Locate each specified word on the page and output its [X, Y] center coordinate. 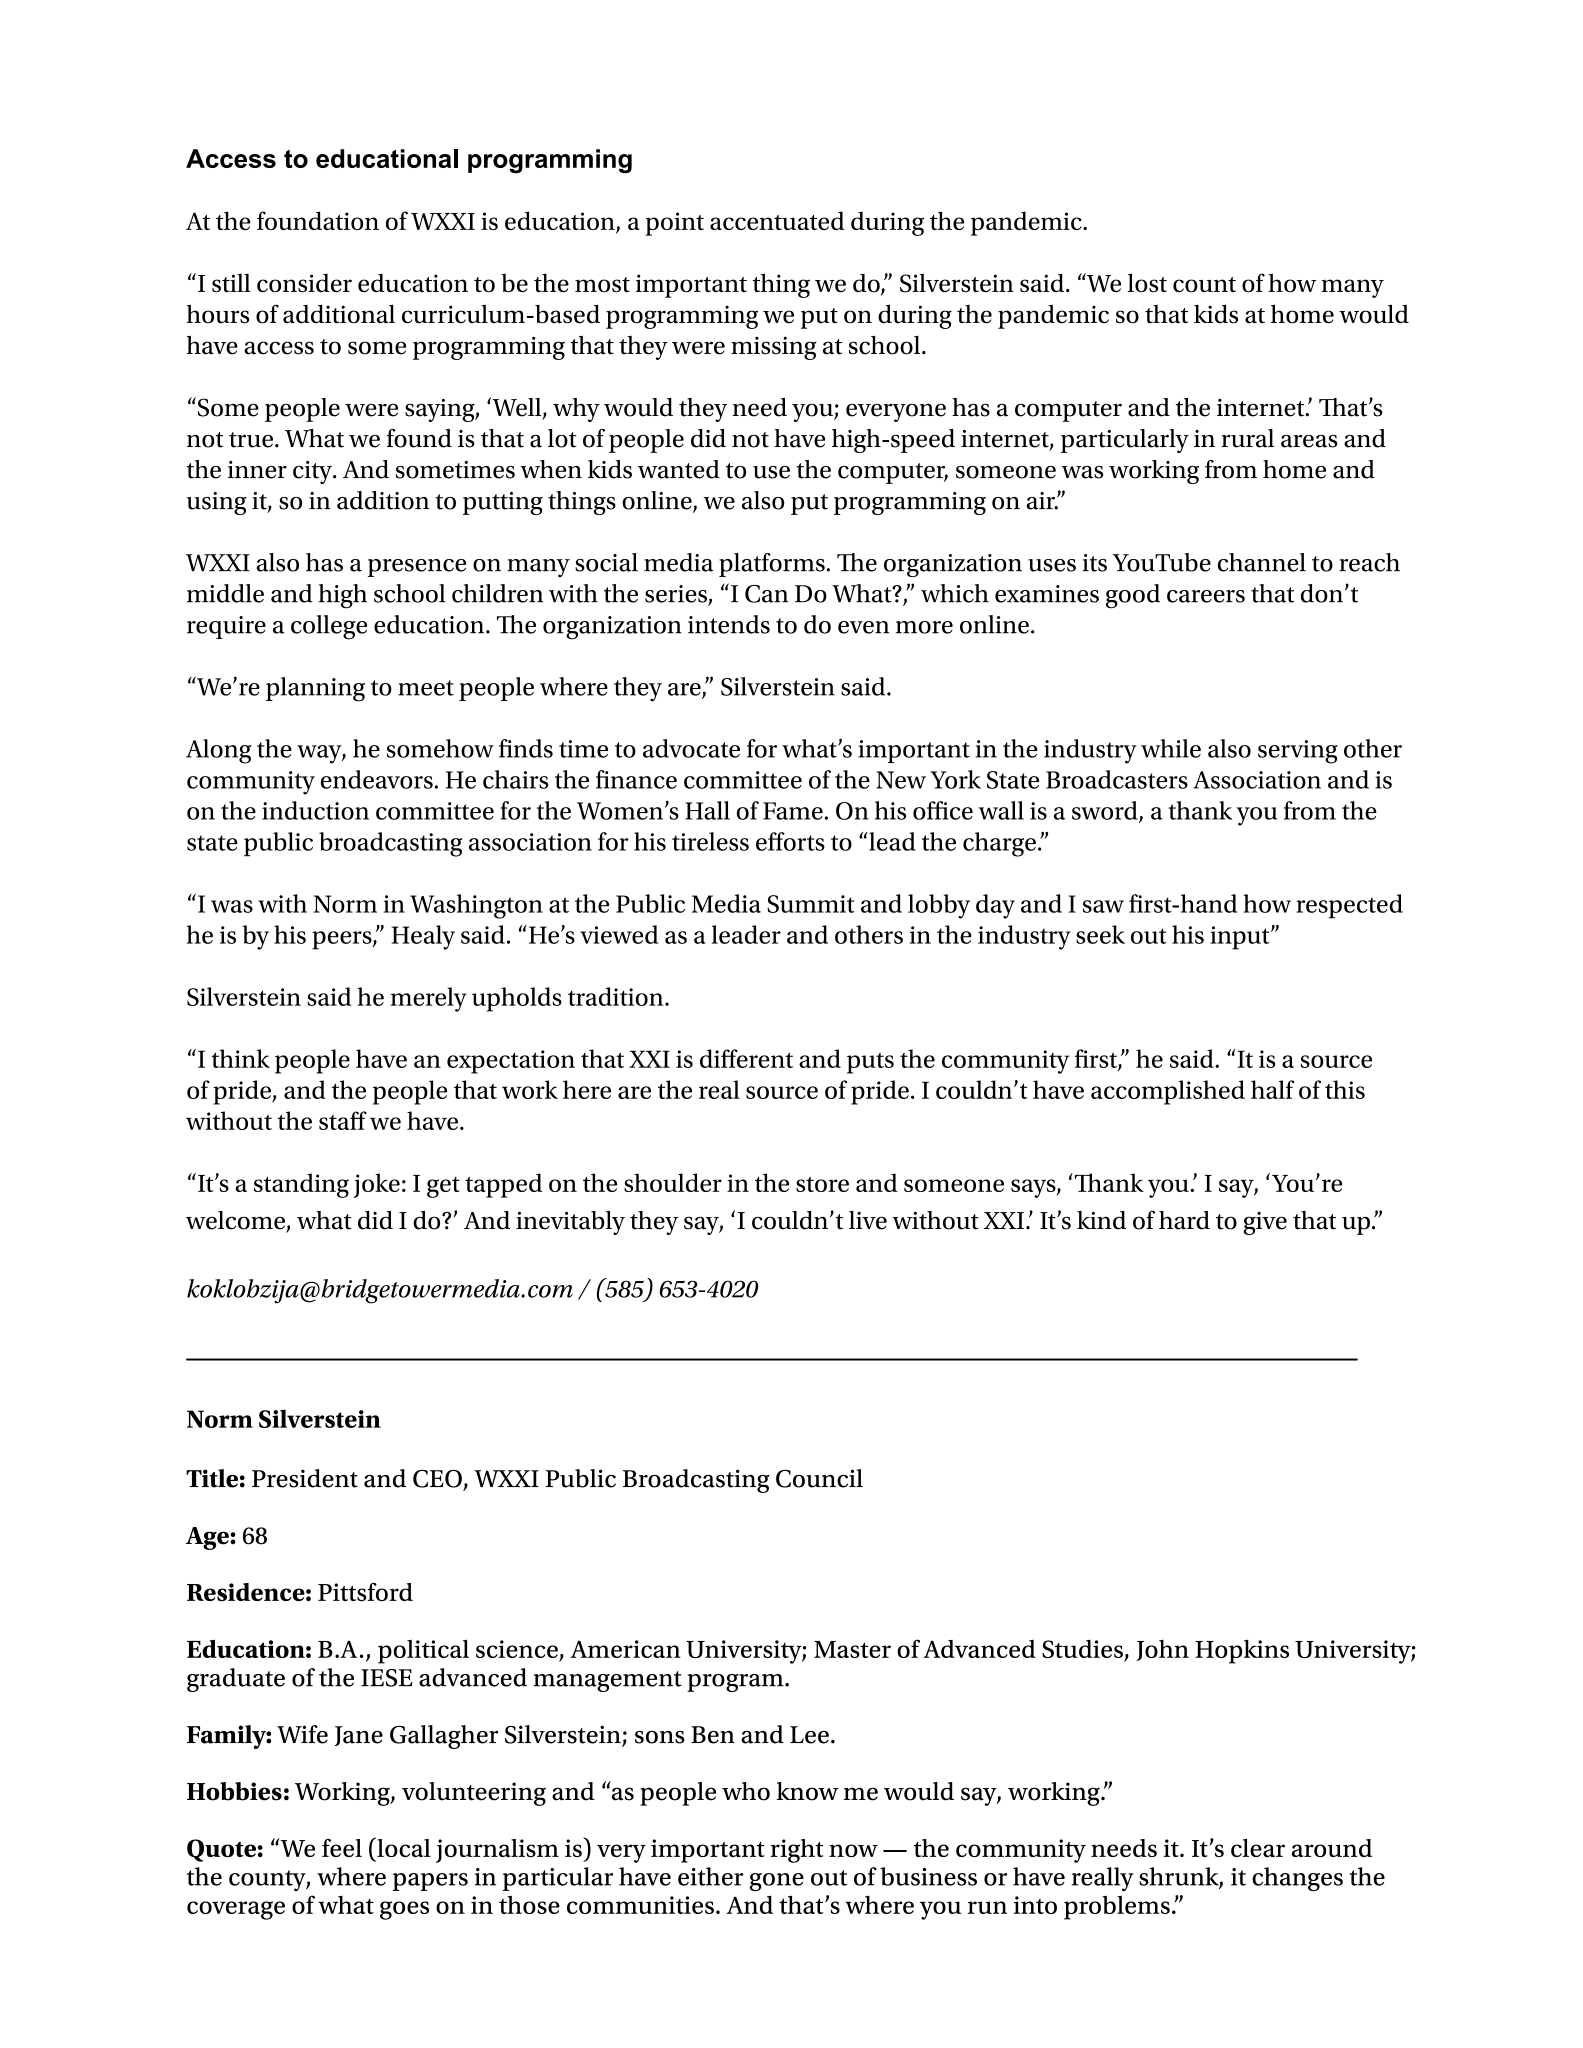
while [1171, 748]
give [1265, 1223]
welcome [236, 1221]
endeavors [377, 779]
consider [304, 283]
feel [342, 1848]
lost [1147, 283]
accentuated [777, 220]
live [868, 1220]
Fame [793, 811]
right [796, 1851]
